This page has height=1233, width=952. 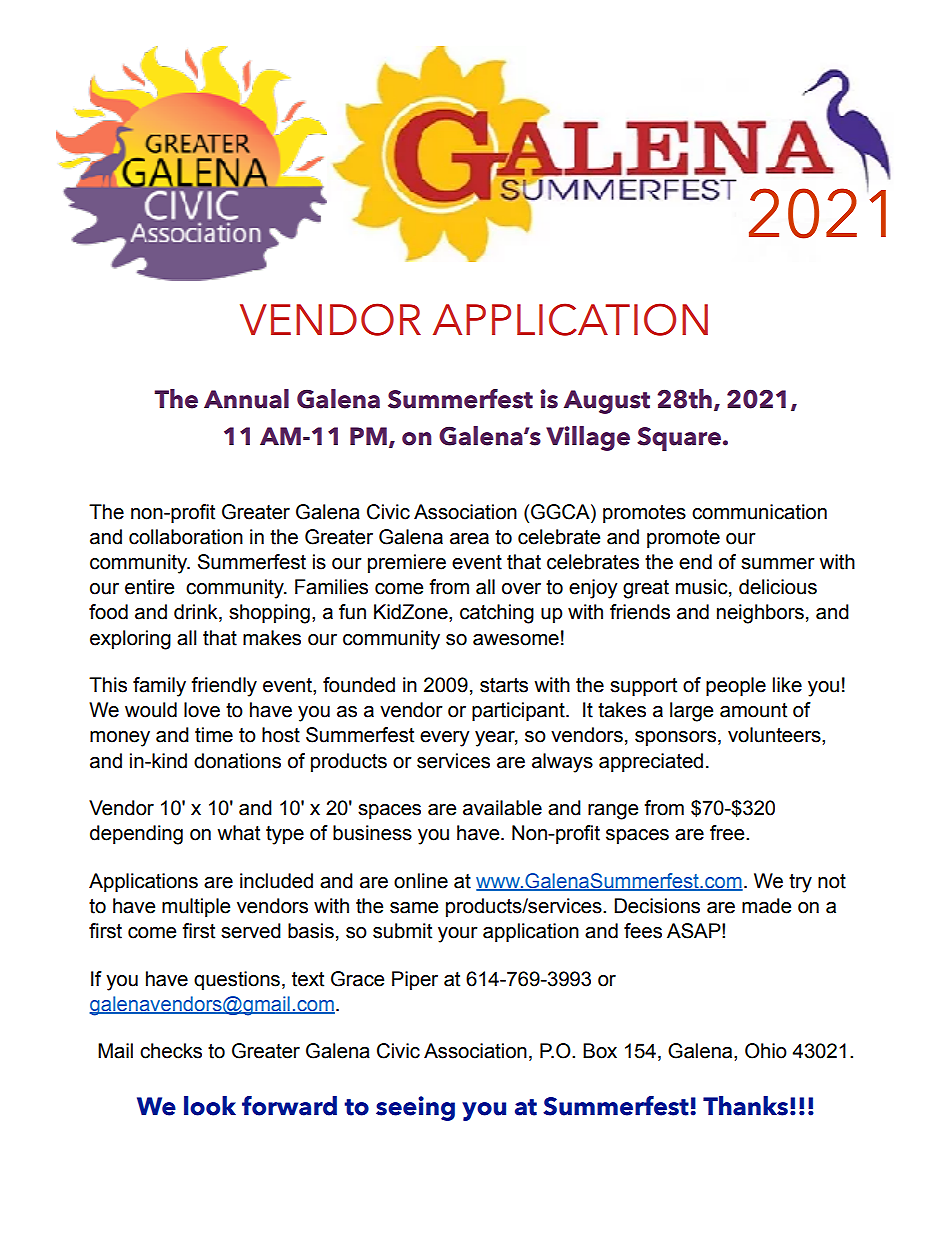 What do you see at coordinates (516, 640) in the page?
I see `awesome` at bounding box center [516, 640].
